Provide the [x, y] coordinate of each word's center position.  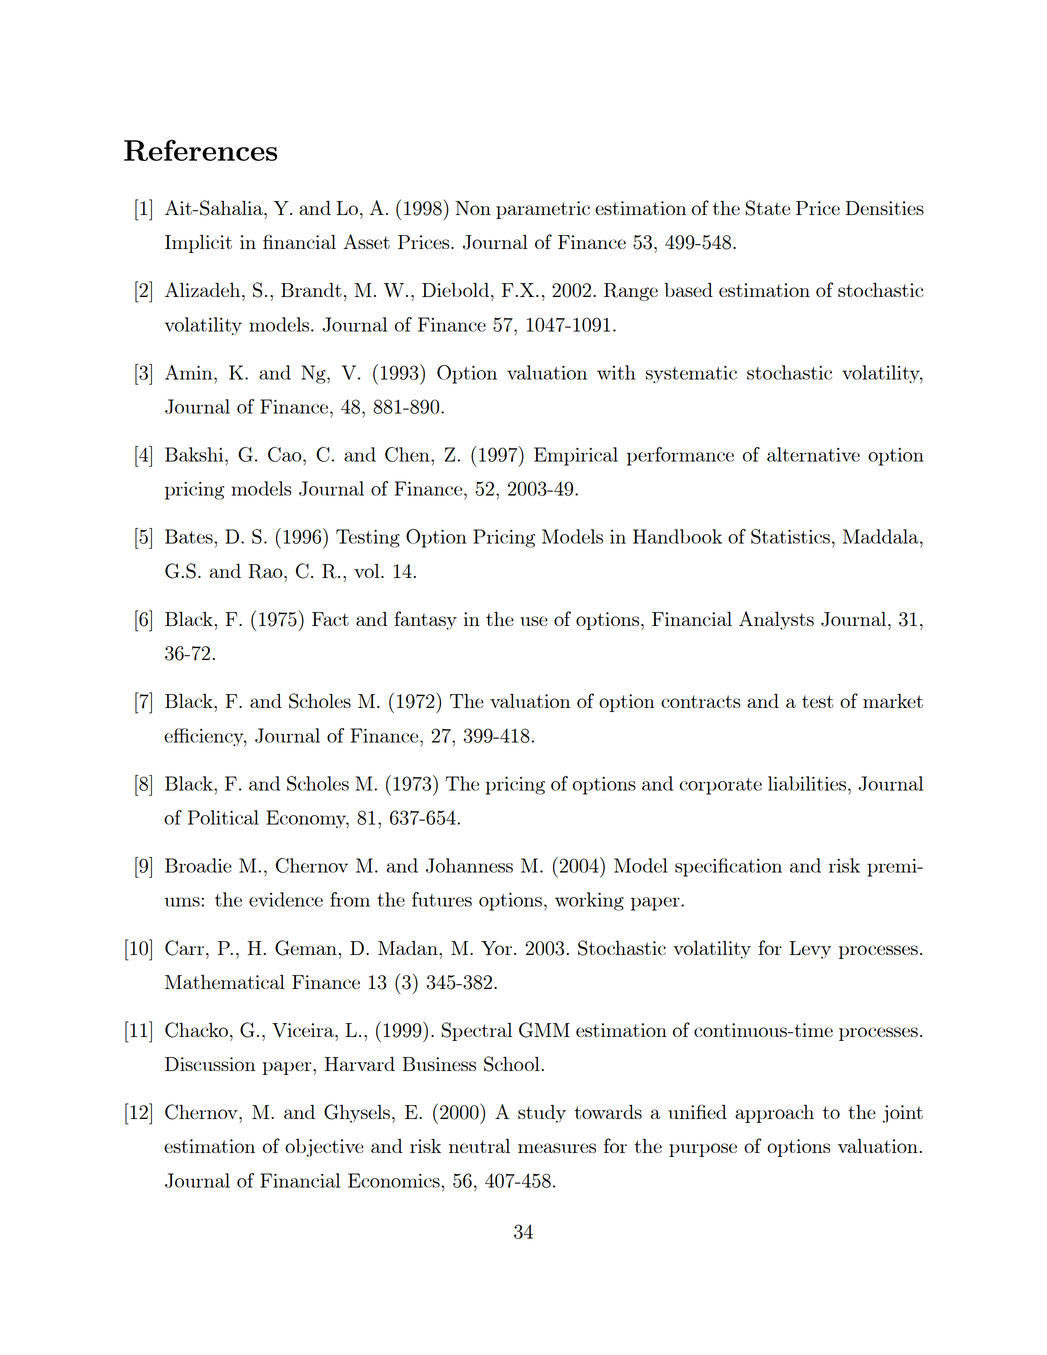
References [200, 150]
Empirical [576, 456]
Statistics [790, 536]
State [767, 208]
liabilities [807, 783]
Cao [286, 454]
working [589, 901]
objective [324, 1148]
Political [223, 817]
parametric [543, 210]
